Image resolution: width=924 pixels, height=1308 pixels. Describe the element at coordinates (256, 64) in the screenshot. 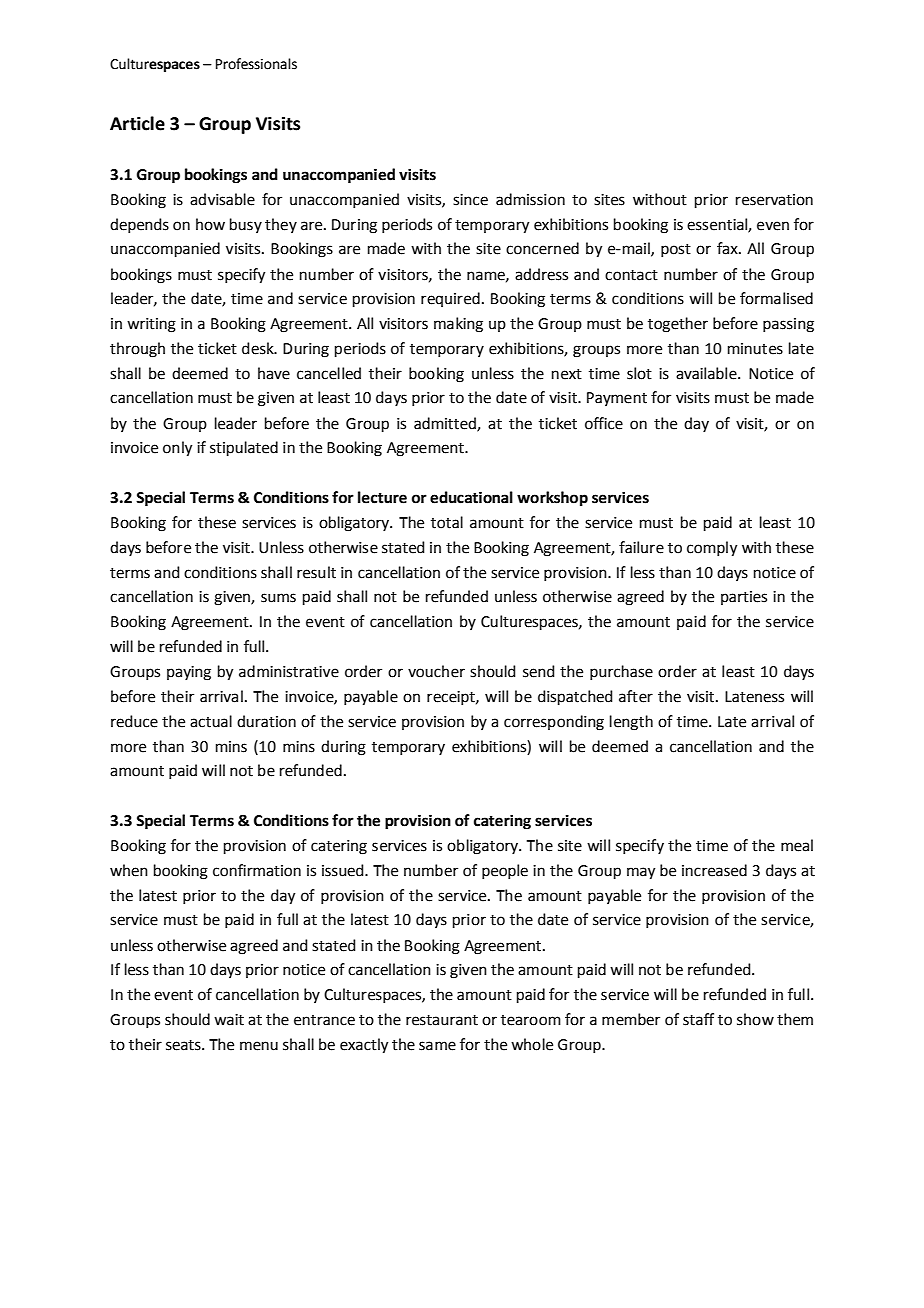

I see `Professionals` at that location.
